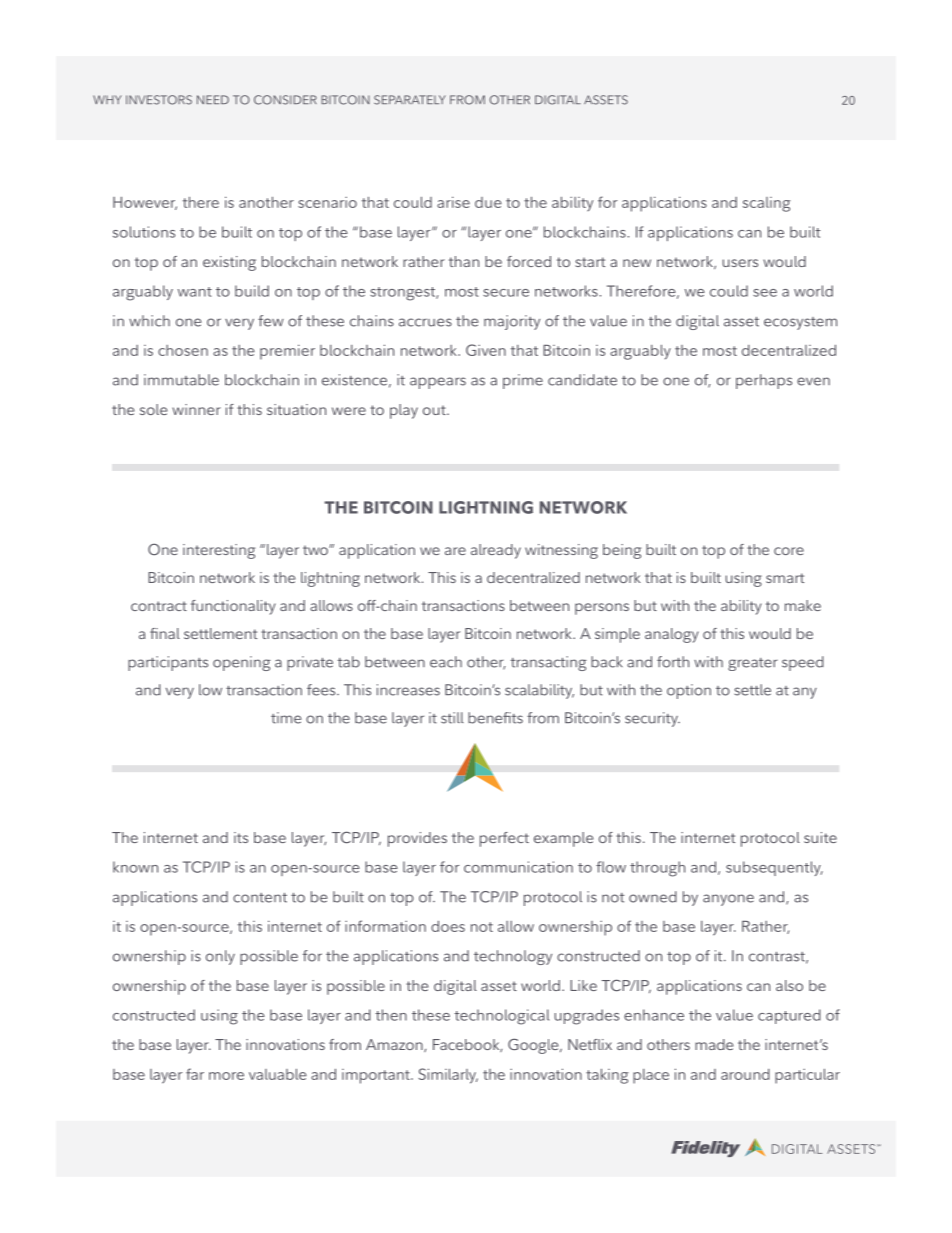 The image size is (952, 1233). What do you see at coordinates (689, 691) in the document?
I see `option` at bounding box center [689, 691].
